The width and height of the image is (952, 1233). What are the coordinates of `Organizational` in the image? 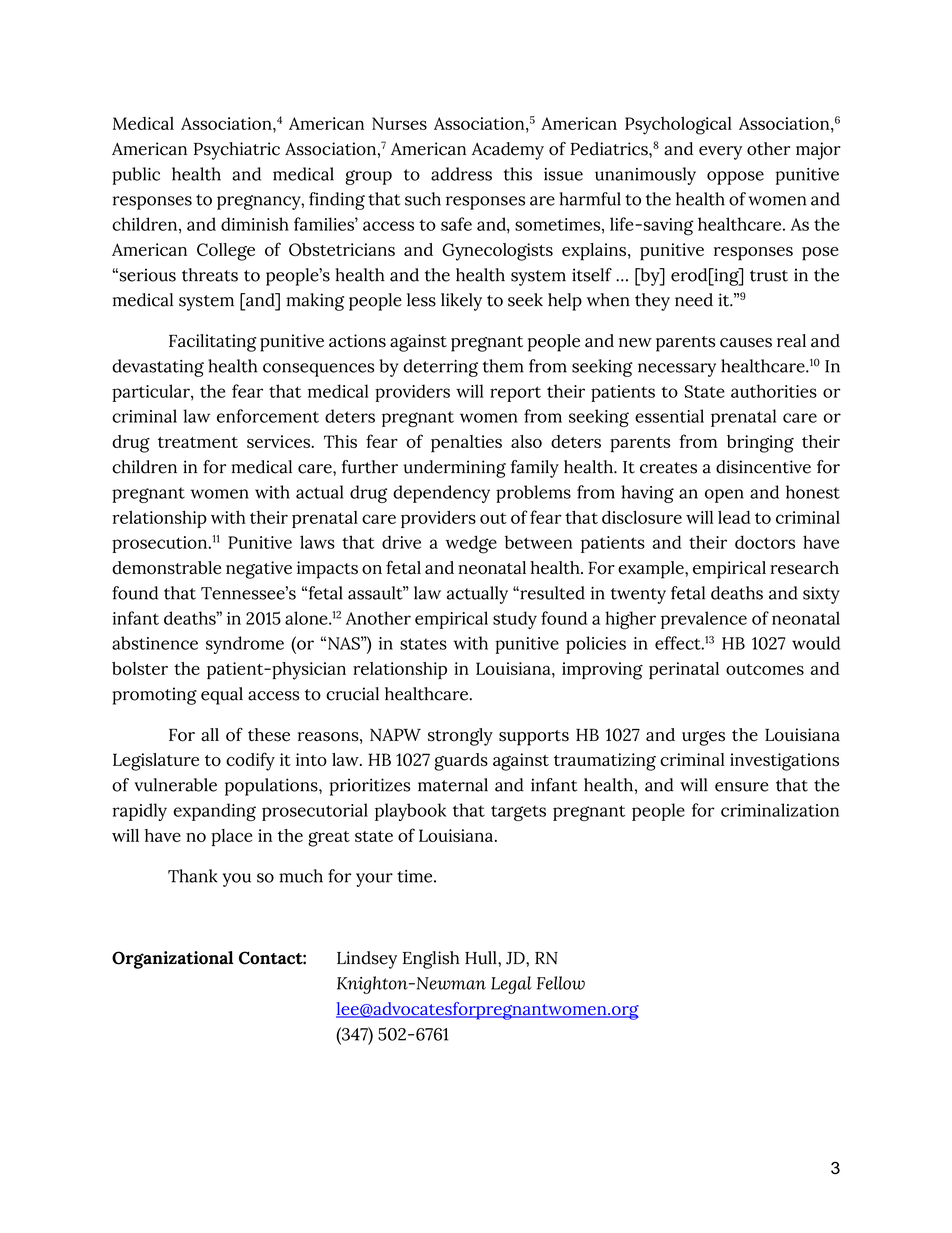 It's located at (172, 960).
